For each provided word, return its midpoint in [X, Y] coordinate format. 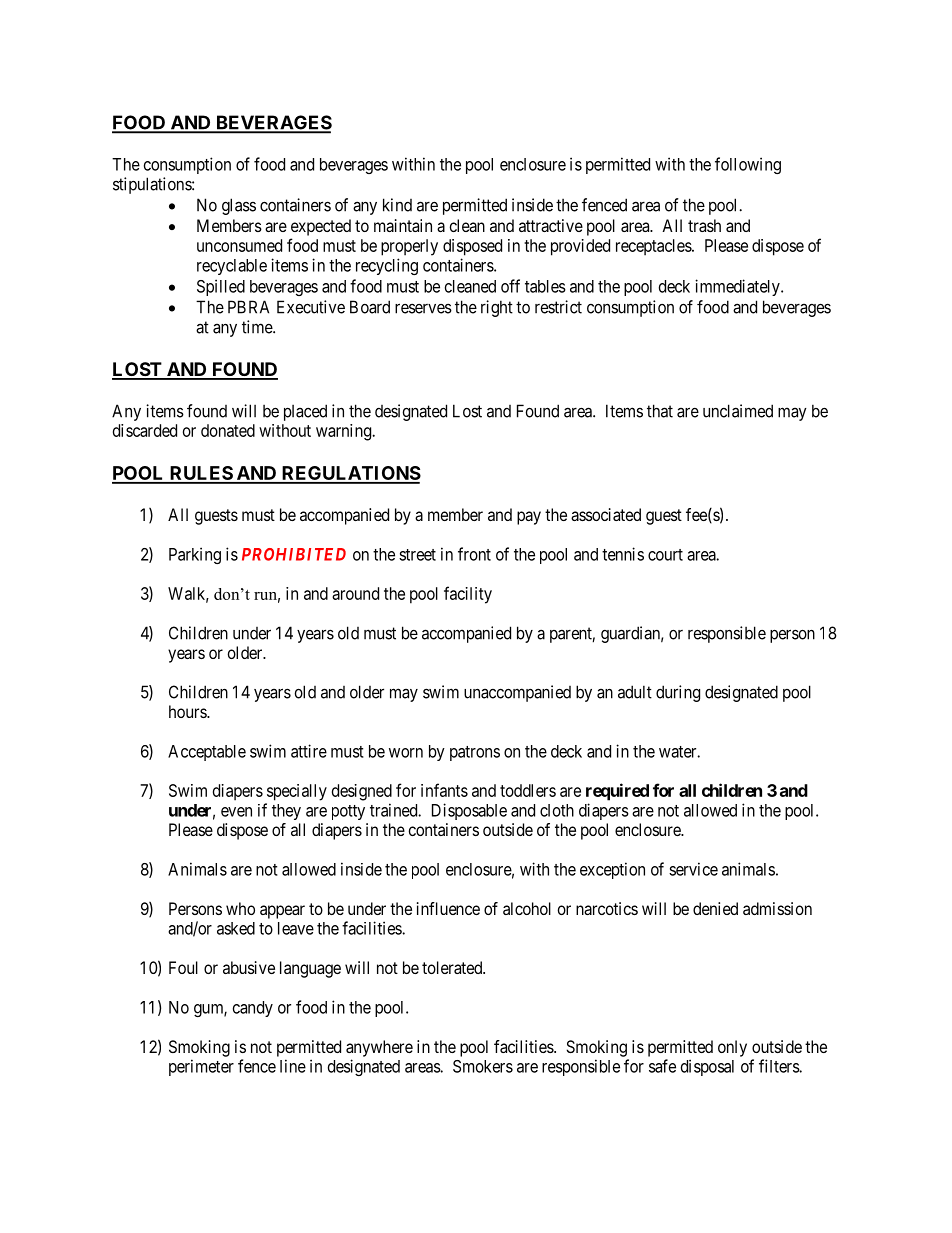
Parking [195, 555]
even [236, 812]
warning [345, 432]
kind [397, 205]
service [693, 869]
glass [239, 206]
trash [704, 225]
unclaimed [738, 411]
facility [468, 595]
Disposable [469, 811]
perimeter [201, 1067]
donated [228, 430]
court [665, 555]
